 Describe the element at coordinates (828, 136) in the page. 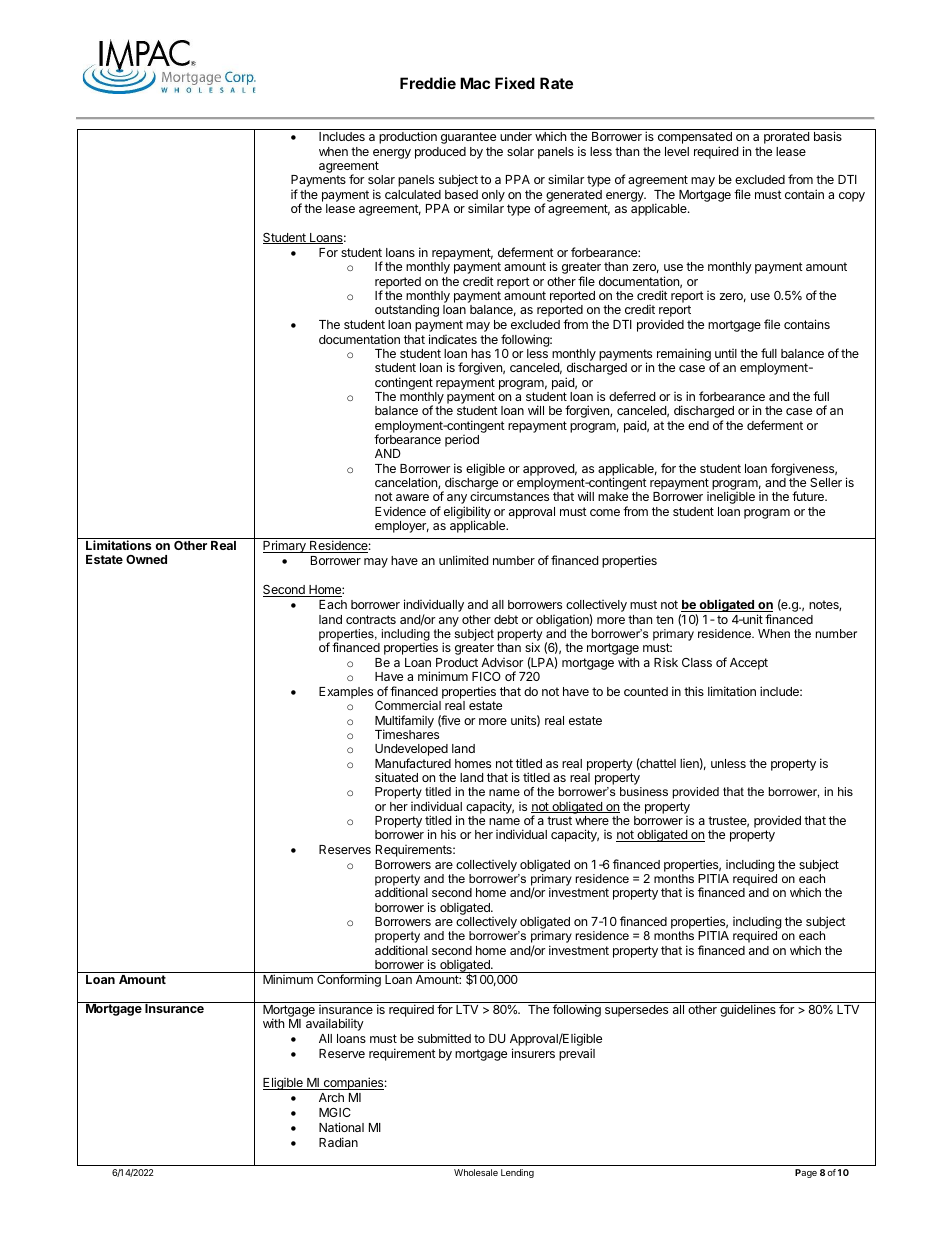

I see `basis` at that location.
